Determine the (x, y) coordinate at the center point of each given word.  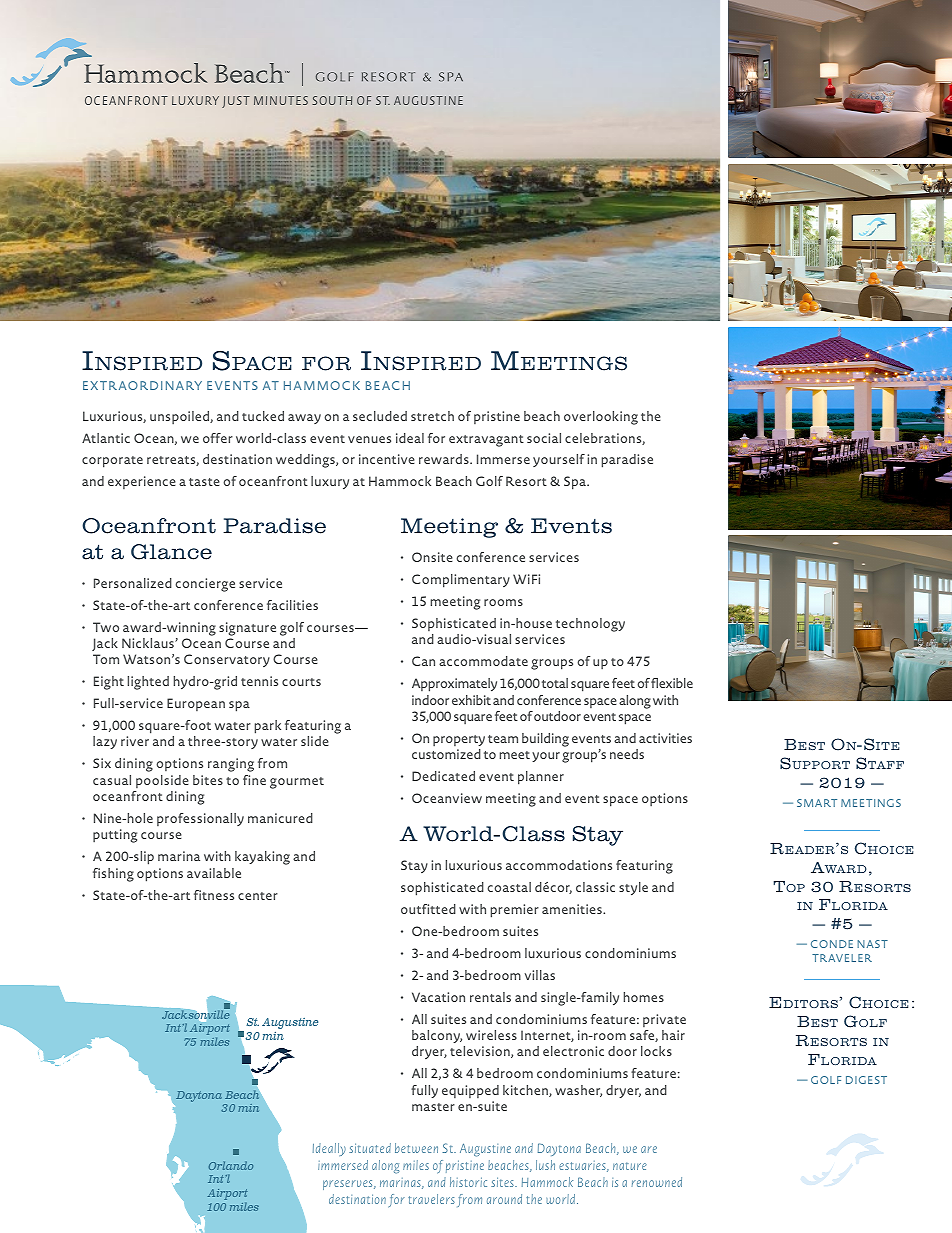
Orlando (231, 1165)
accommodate (483, 661)
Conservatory (227, 660)
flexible (672, 683)
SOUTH (332, 100)
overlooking (601, 418)
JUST (236, 102)
